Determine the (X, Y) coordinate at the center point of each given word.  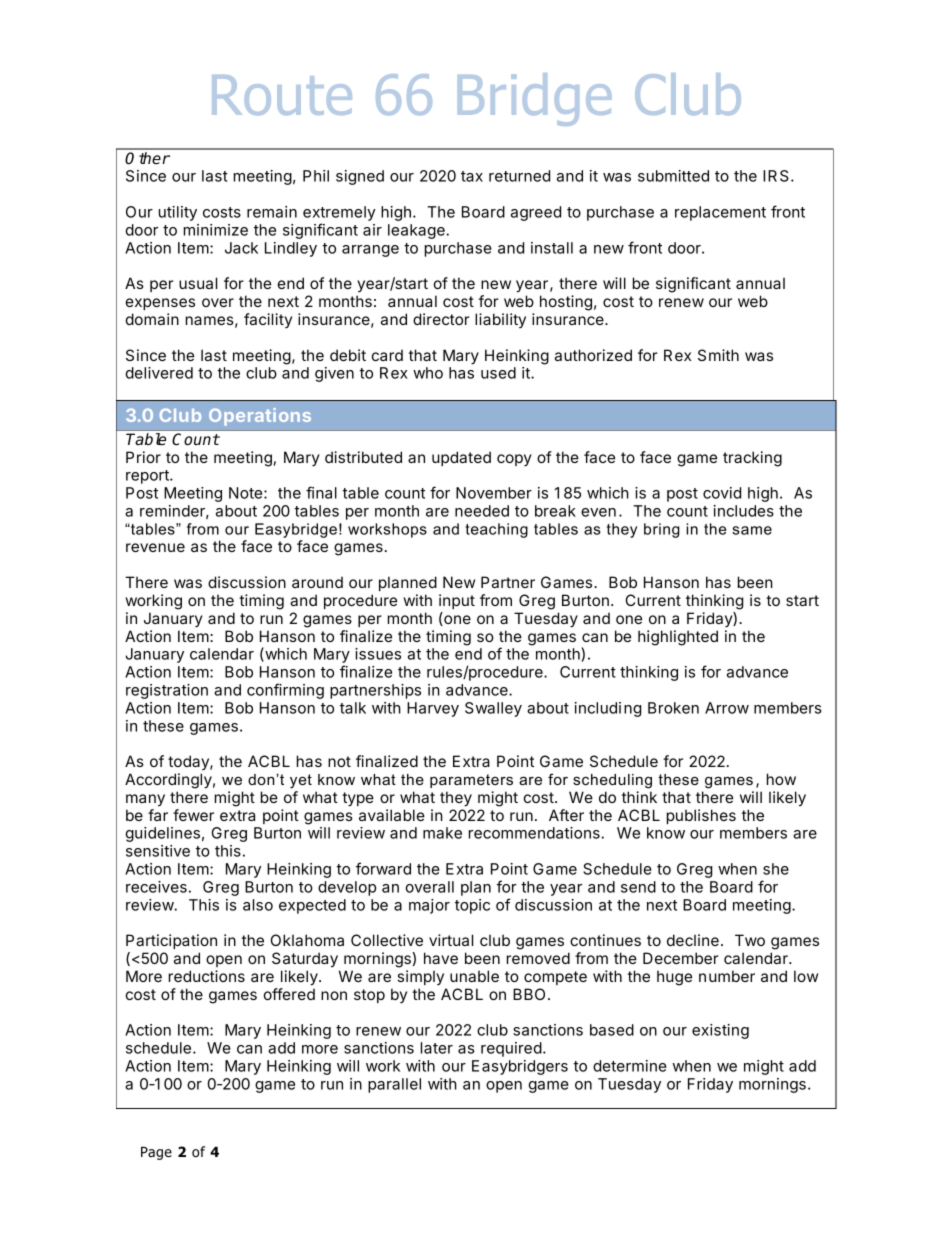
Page (156, 1153)
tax (472, 176)
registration (167, 691)
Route (282, 95)
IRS (776, 176)
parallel (394, 1085)
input (457, 601)
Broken (673, 708)
